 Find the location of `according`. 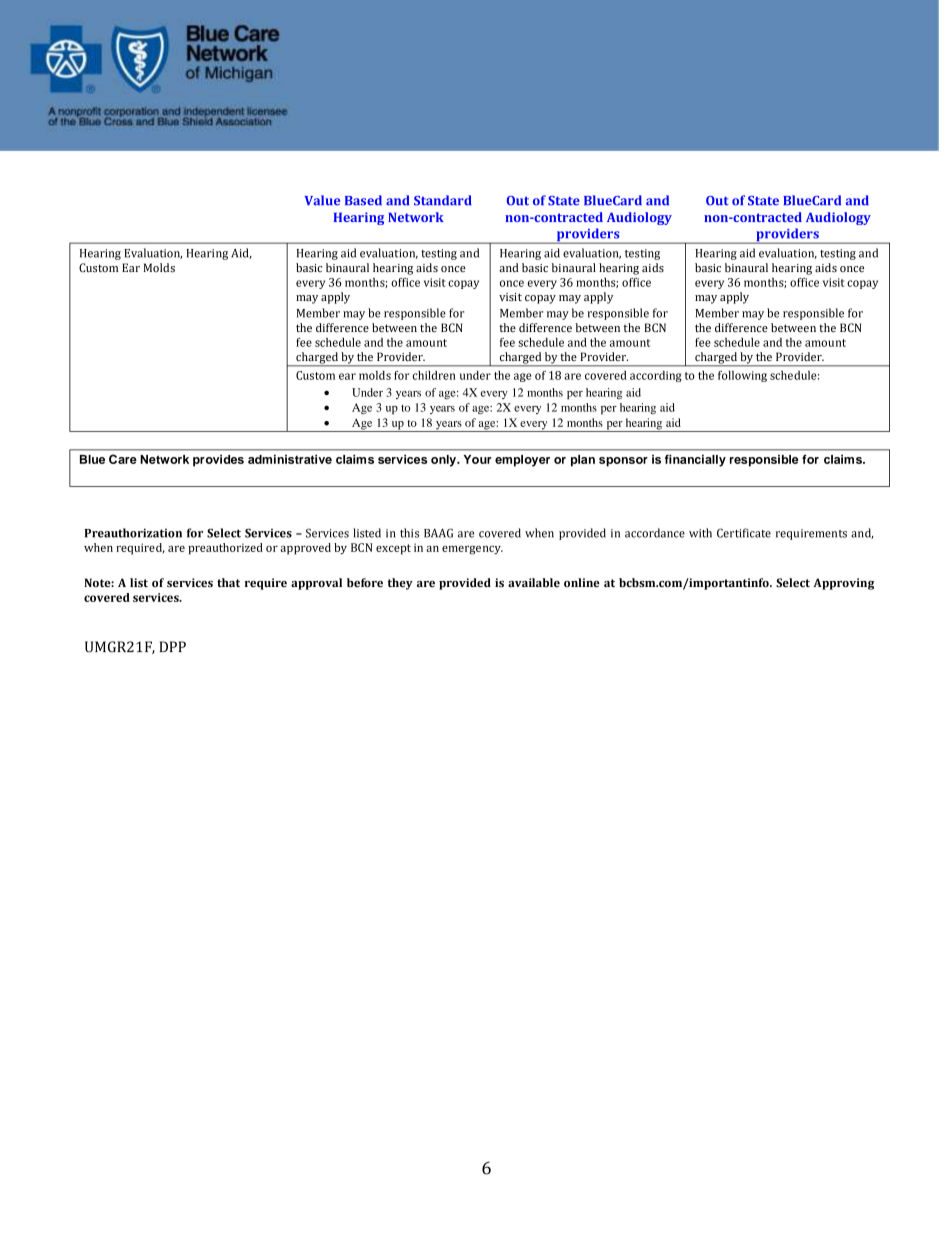

according is located at coordinates (656, 376).
